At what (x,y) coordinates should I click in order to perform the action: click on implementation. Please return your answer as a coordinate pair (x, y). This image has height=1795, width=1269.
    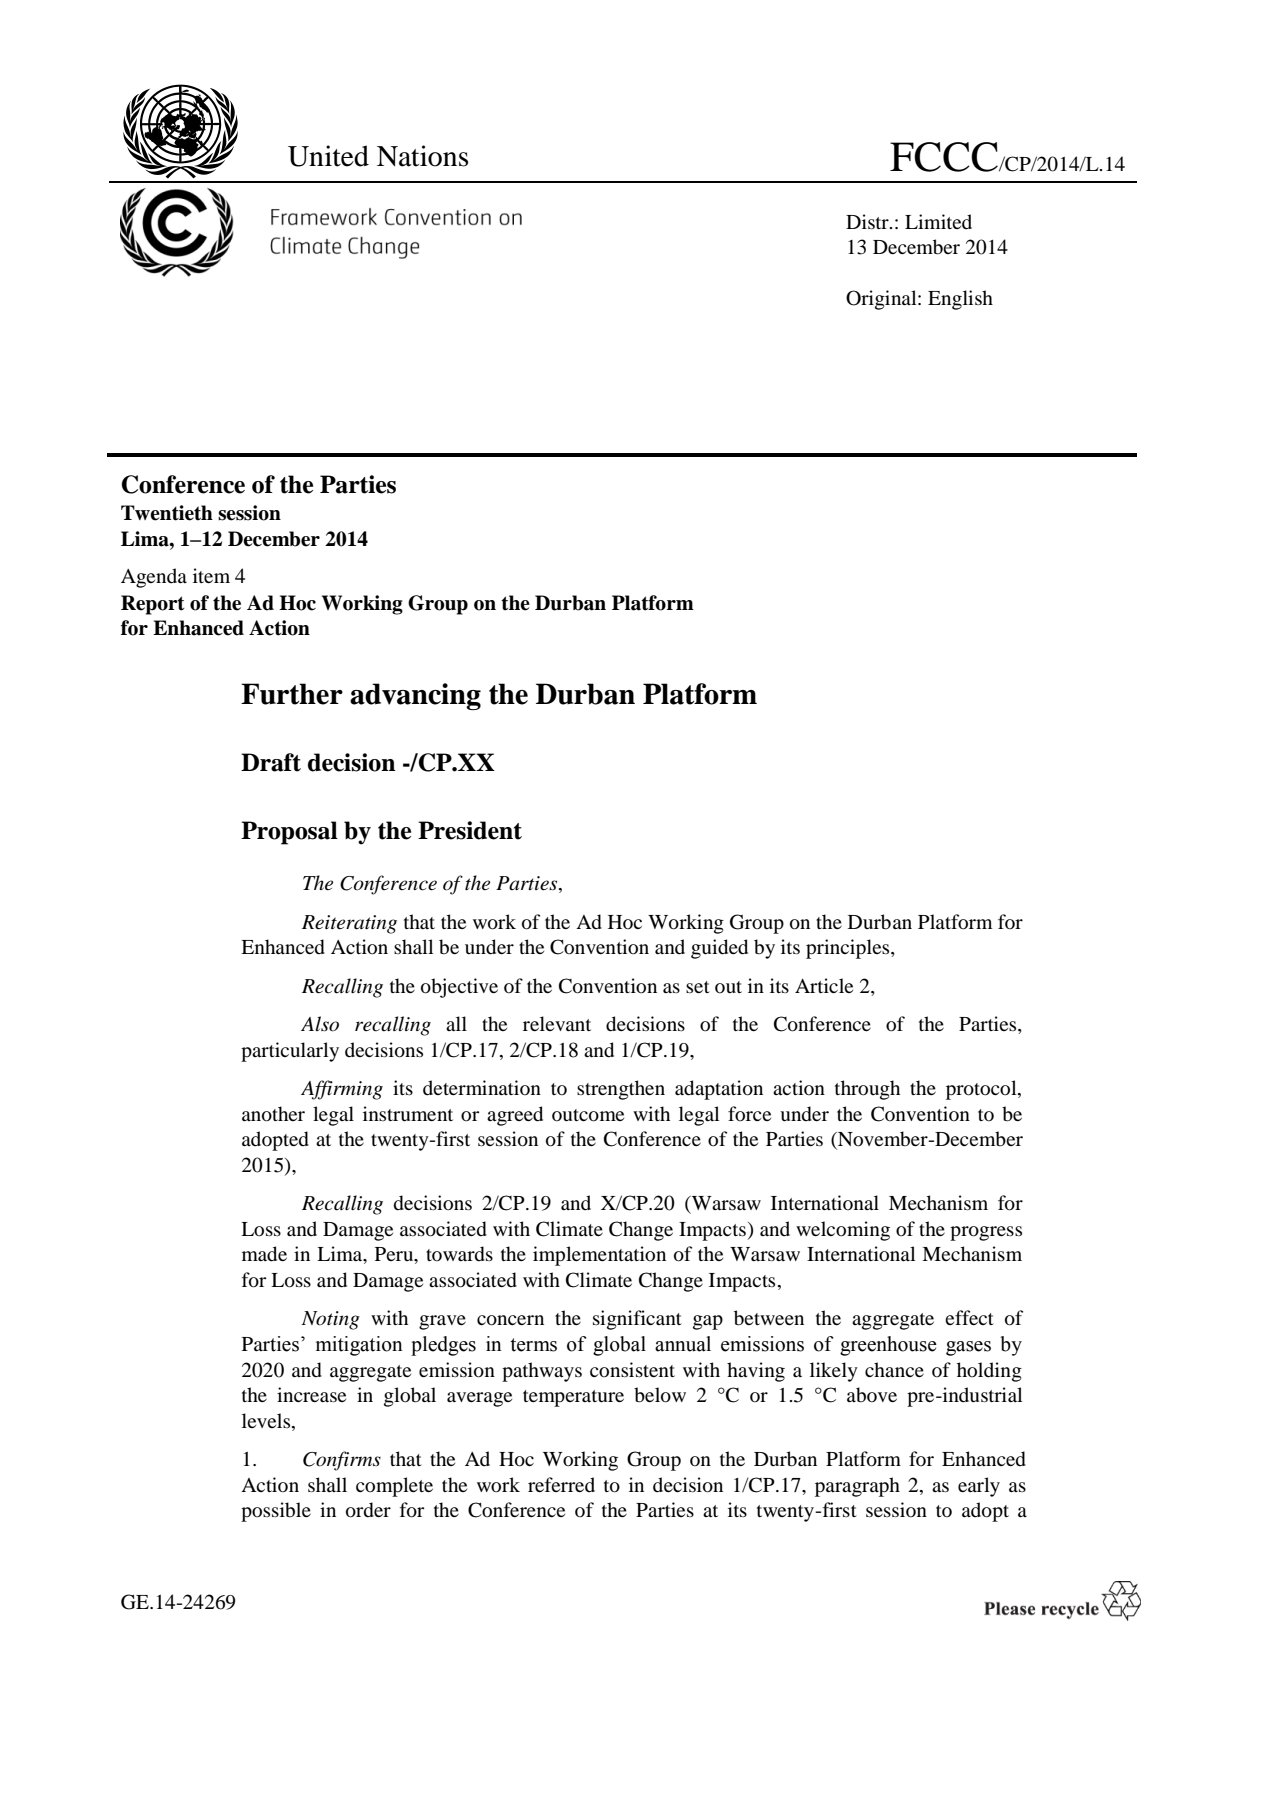
    Looking at the image, I should click on (599, 1256).
